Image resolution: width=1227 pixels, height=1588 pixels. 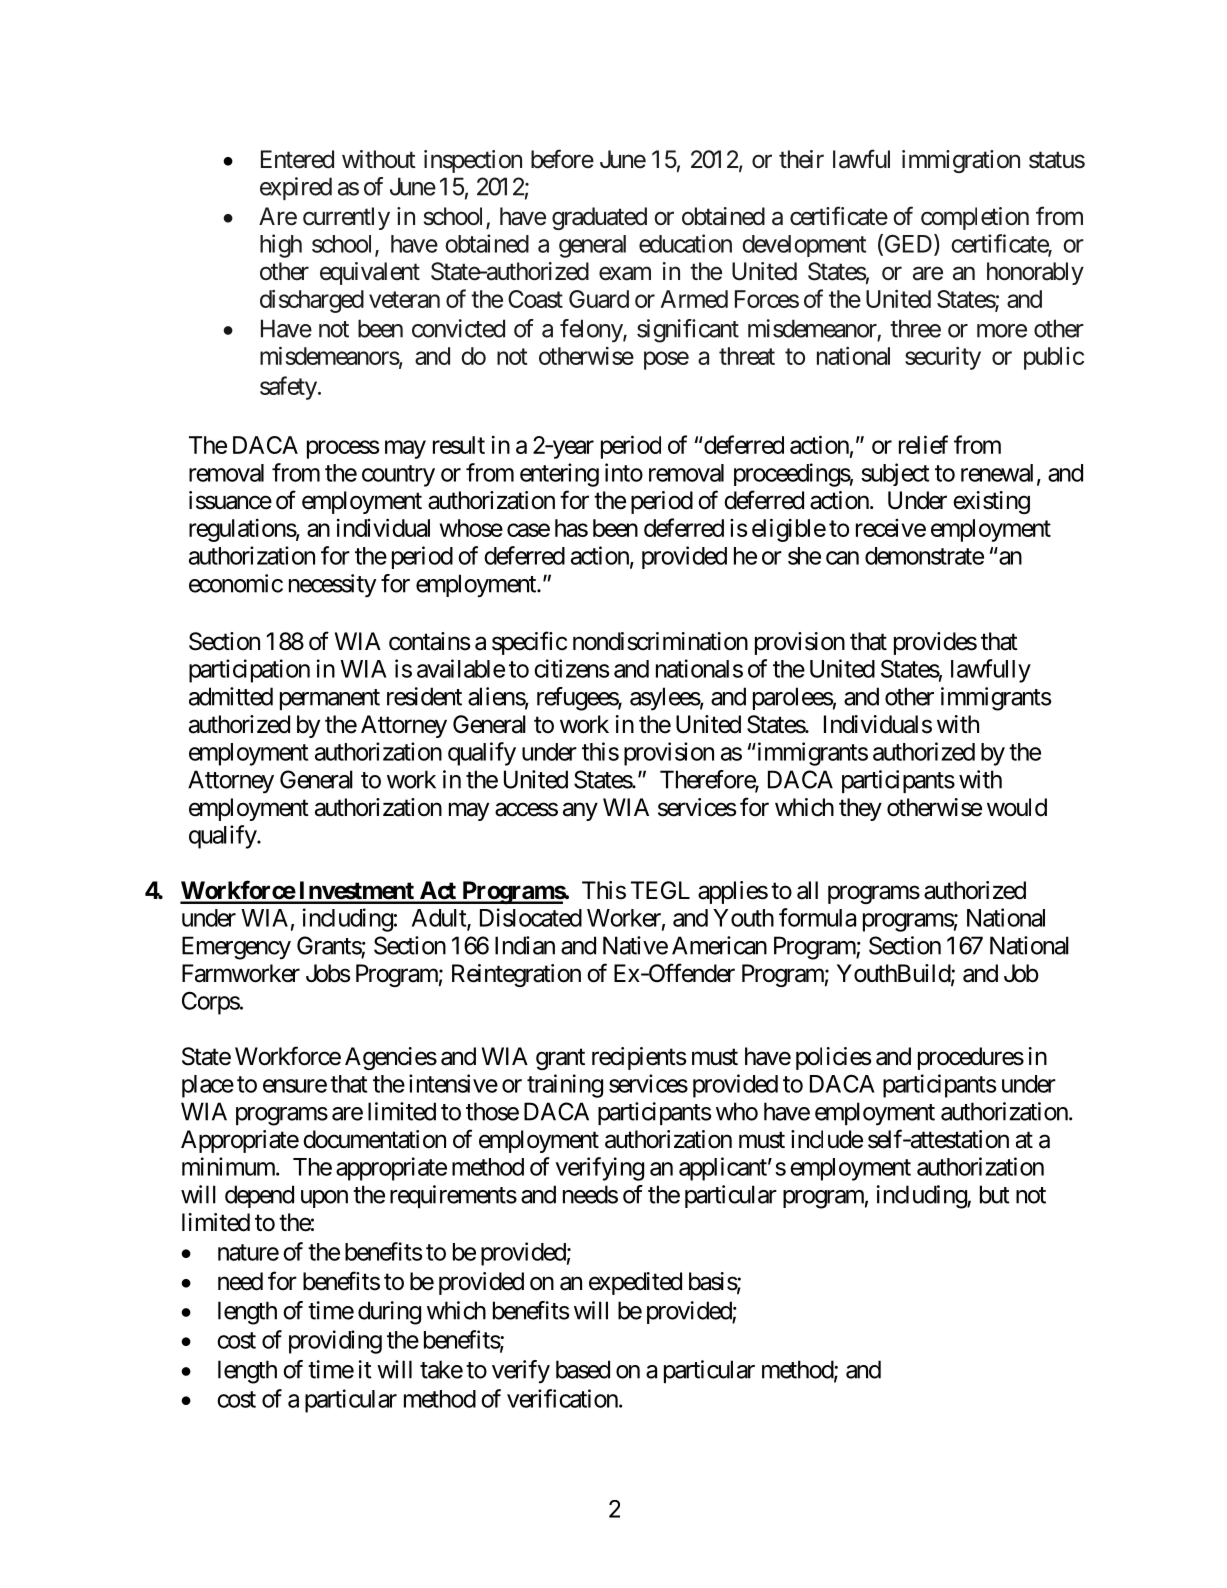 I want to click on training, so click(x=565, y=1086).
